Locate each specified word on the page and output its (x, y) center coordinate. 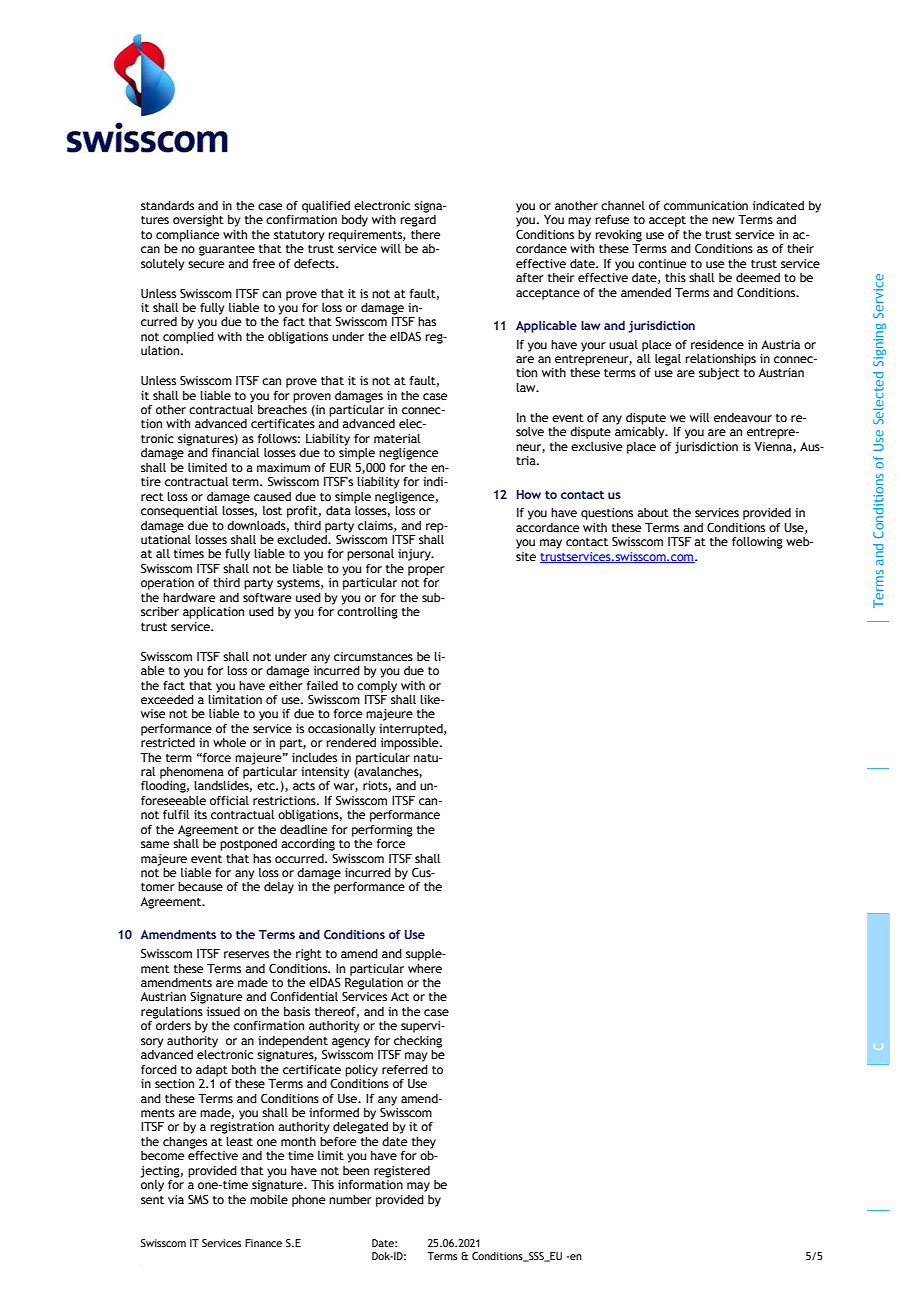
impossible (411, 742)
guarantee (227, 250)
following (757, 543)
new (723, 220)
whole (229, 742)
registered (402, 1172)
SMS (198, 1199)
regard (418, 221)
